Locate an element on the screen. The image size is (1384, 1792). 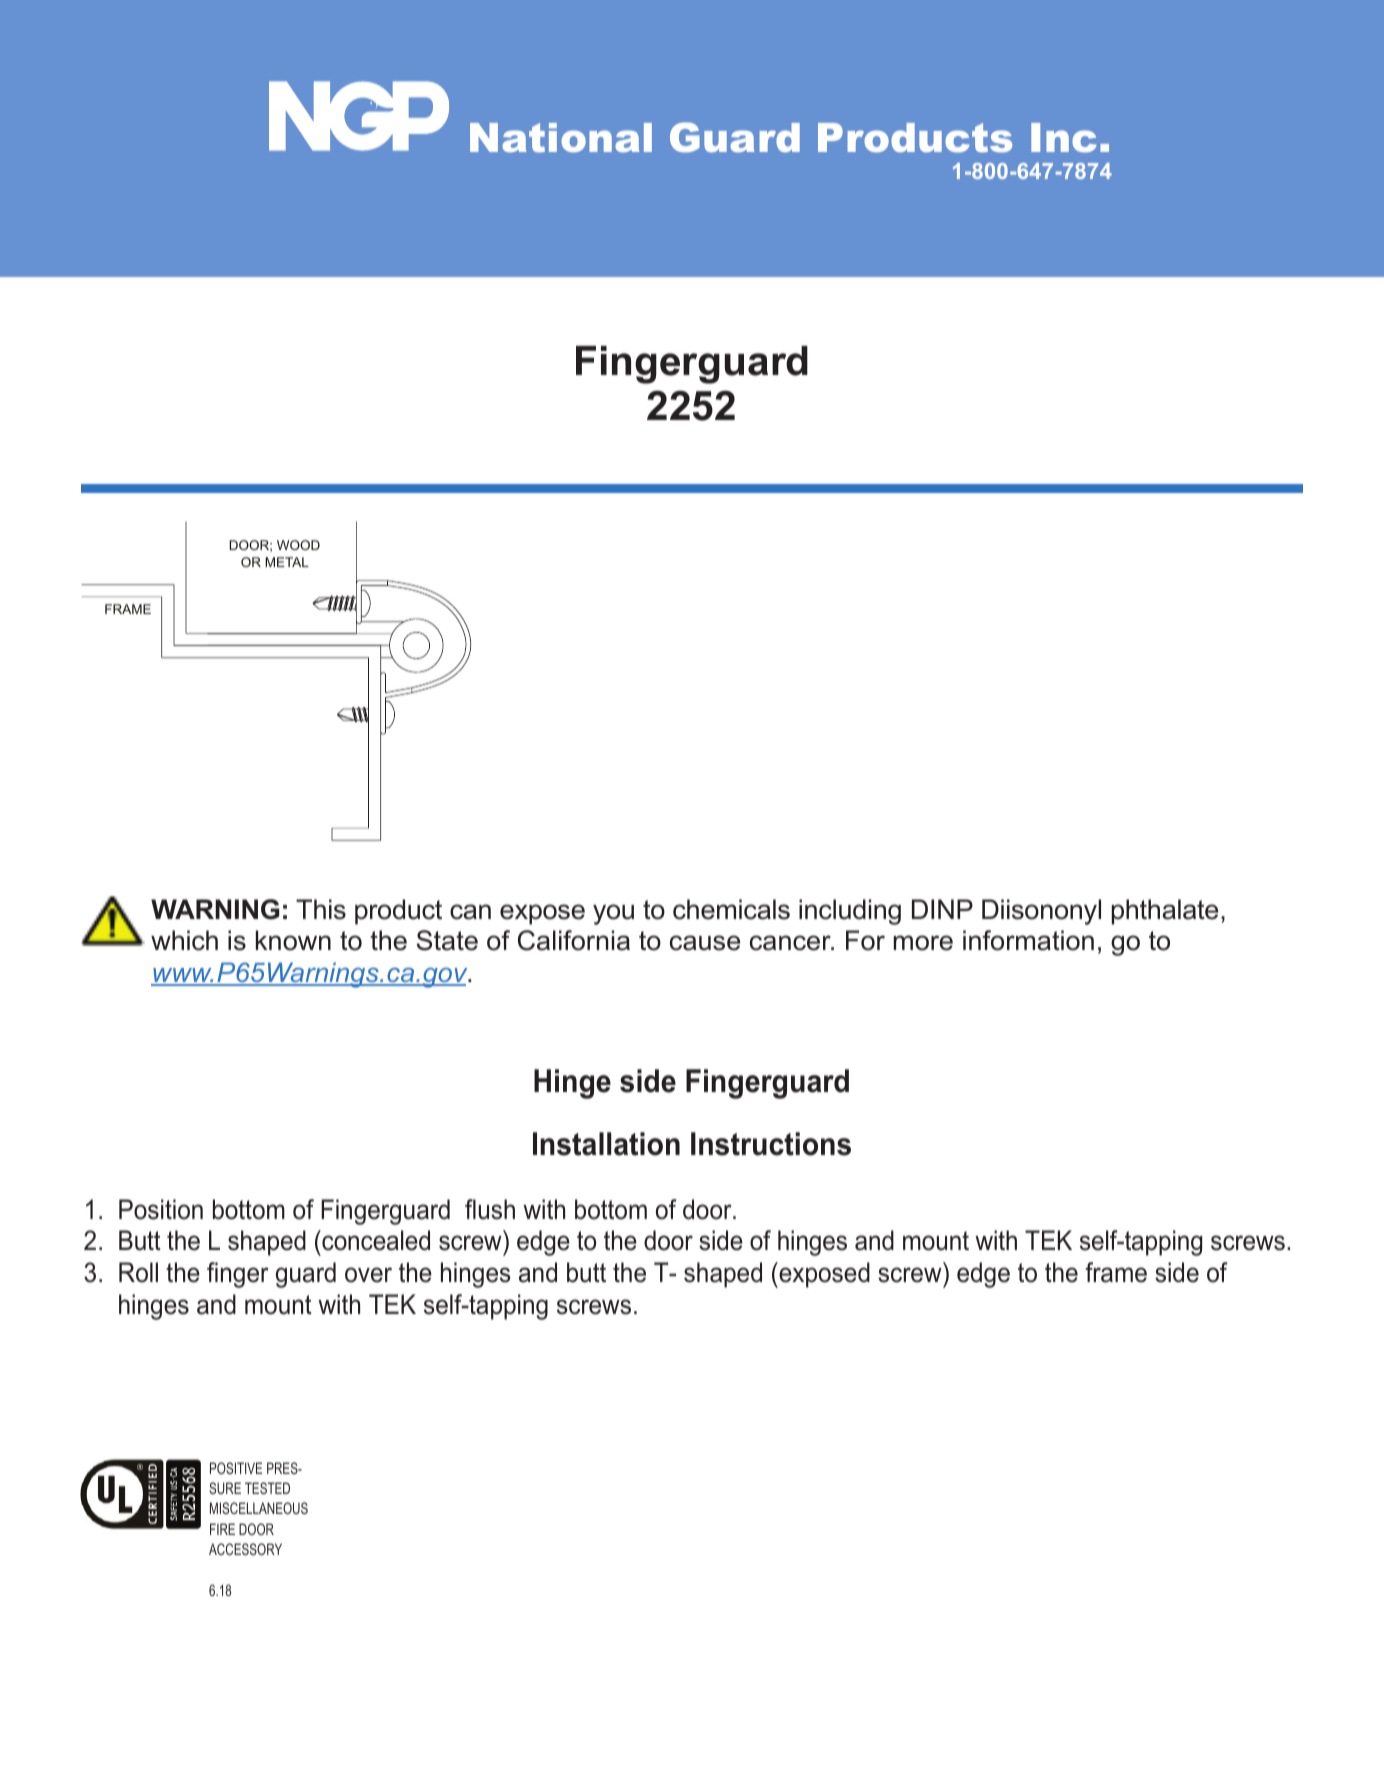
you is located at coordinates (613, 914).
